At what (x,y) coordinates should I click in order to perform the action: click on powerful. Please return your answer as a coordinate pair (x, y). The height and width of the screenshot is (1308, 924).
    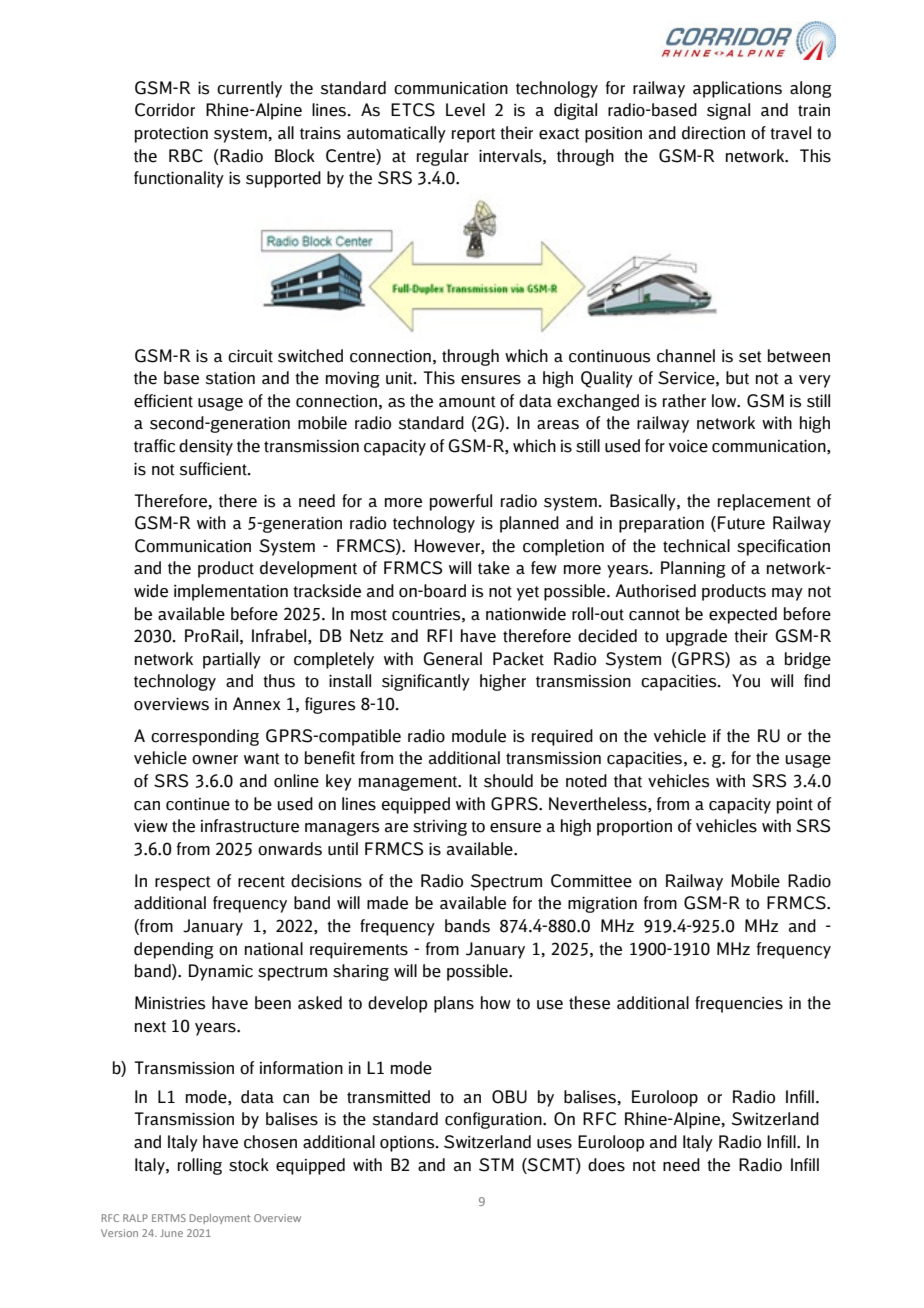
    Looking at the image, I should click on (461, 502).
